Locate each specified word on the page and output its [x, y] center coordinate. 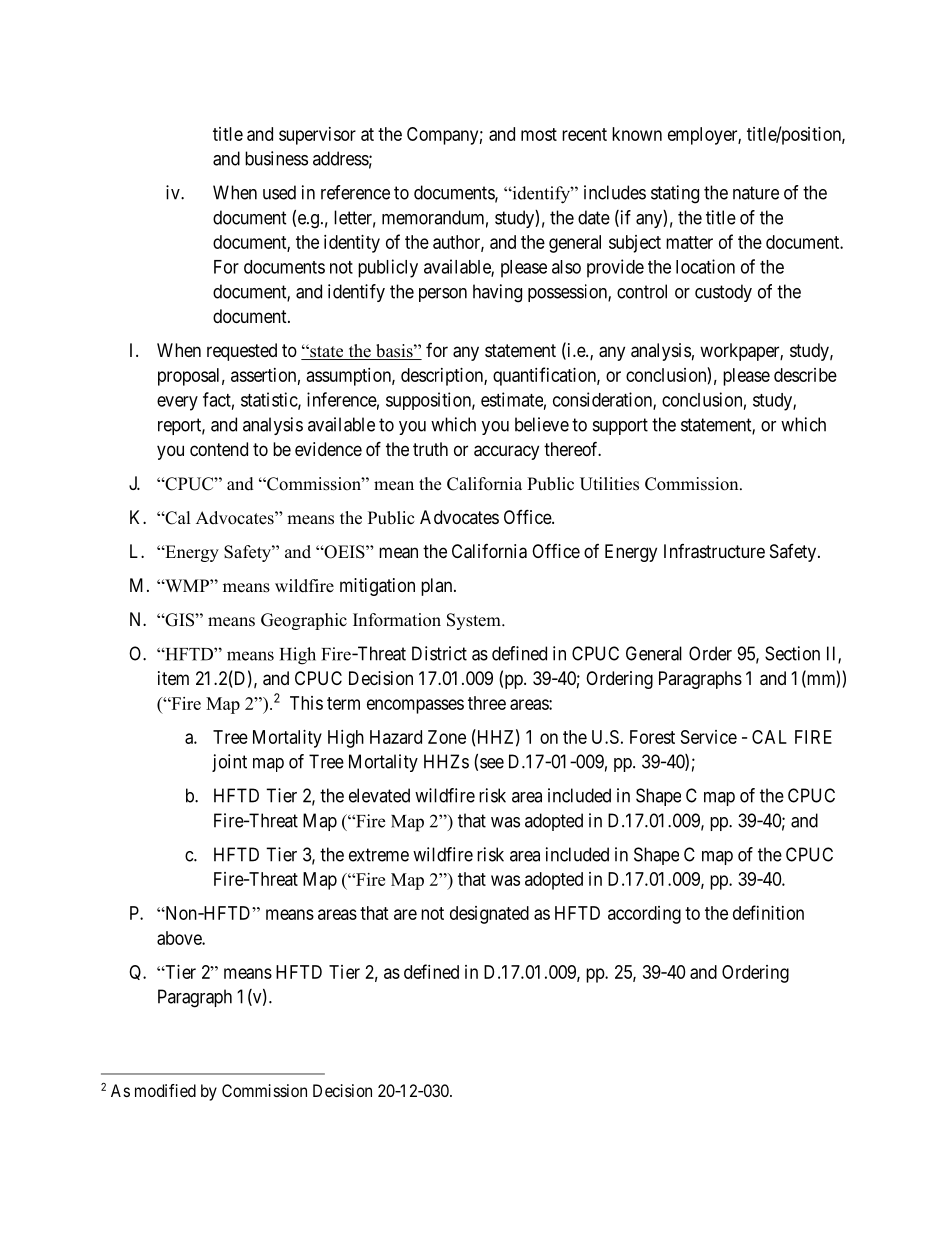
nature [756, 193]
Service [709, 737]
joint [229, 763]
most [539, 134]
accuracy [506, 452]
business [276, 158]
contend [219, 449]
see [492, 763]
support [620, 426]
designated [489, 915]
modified [165, 1090]
